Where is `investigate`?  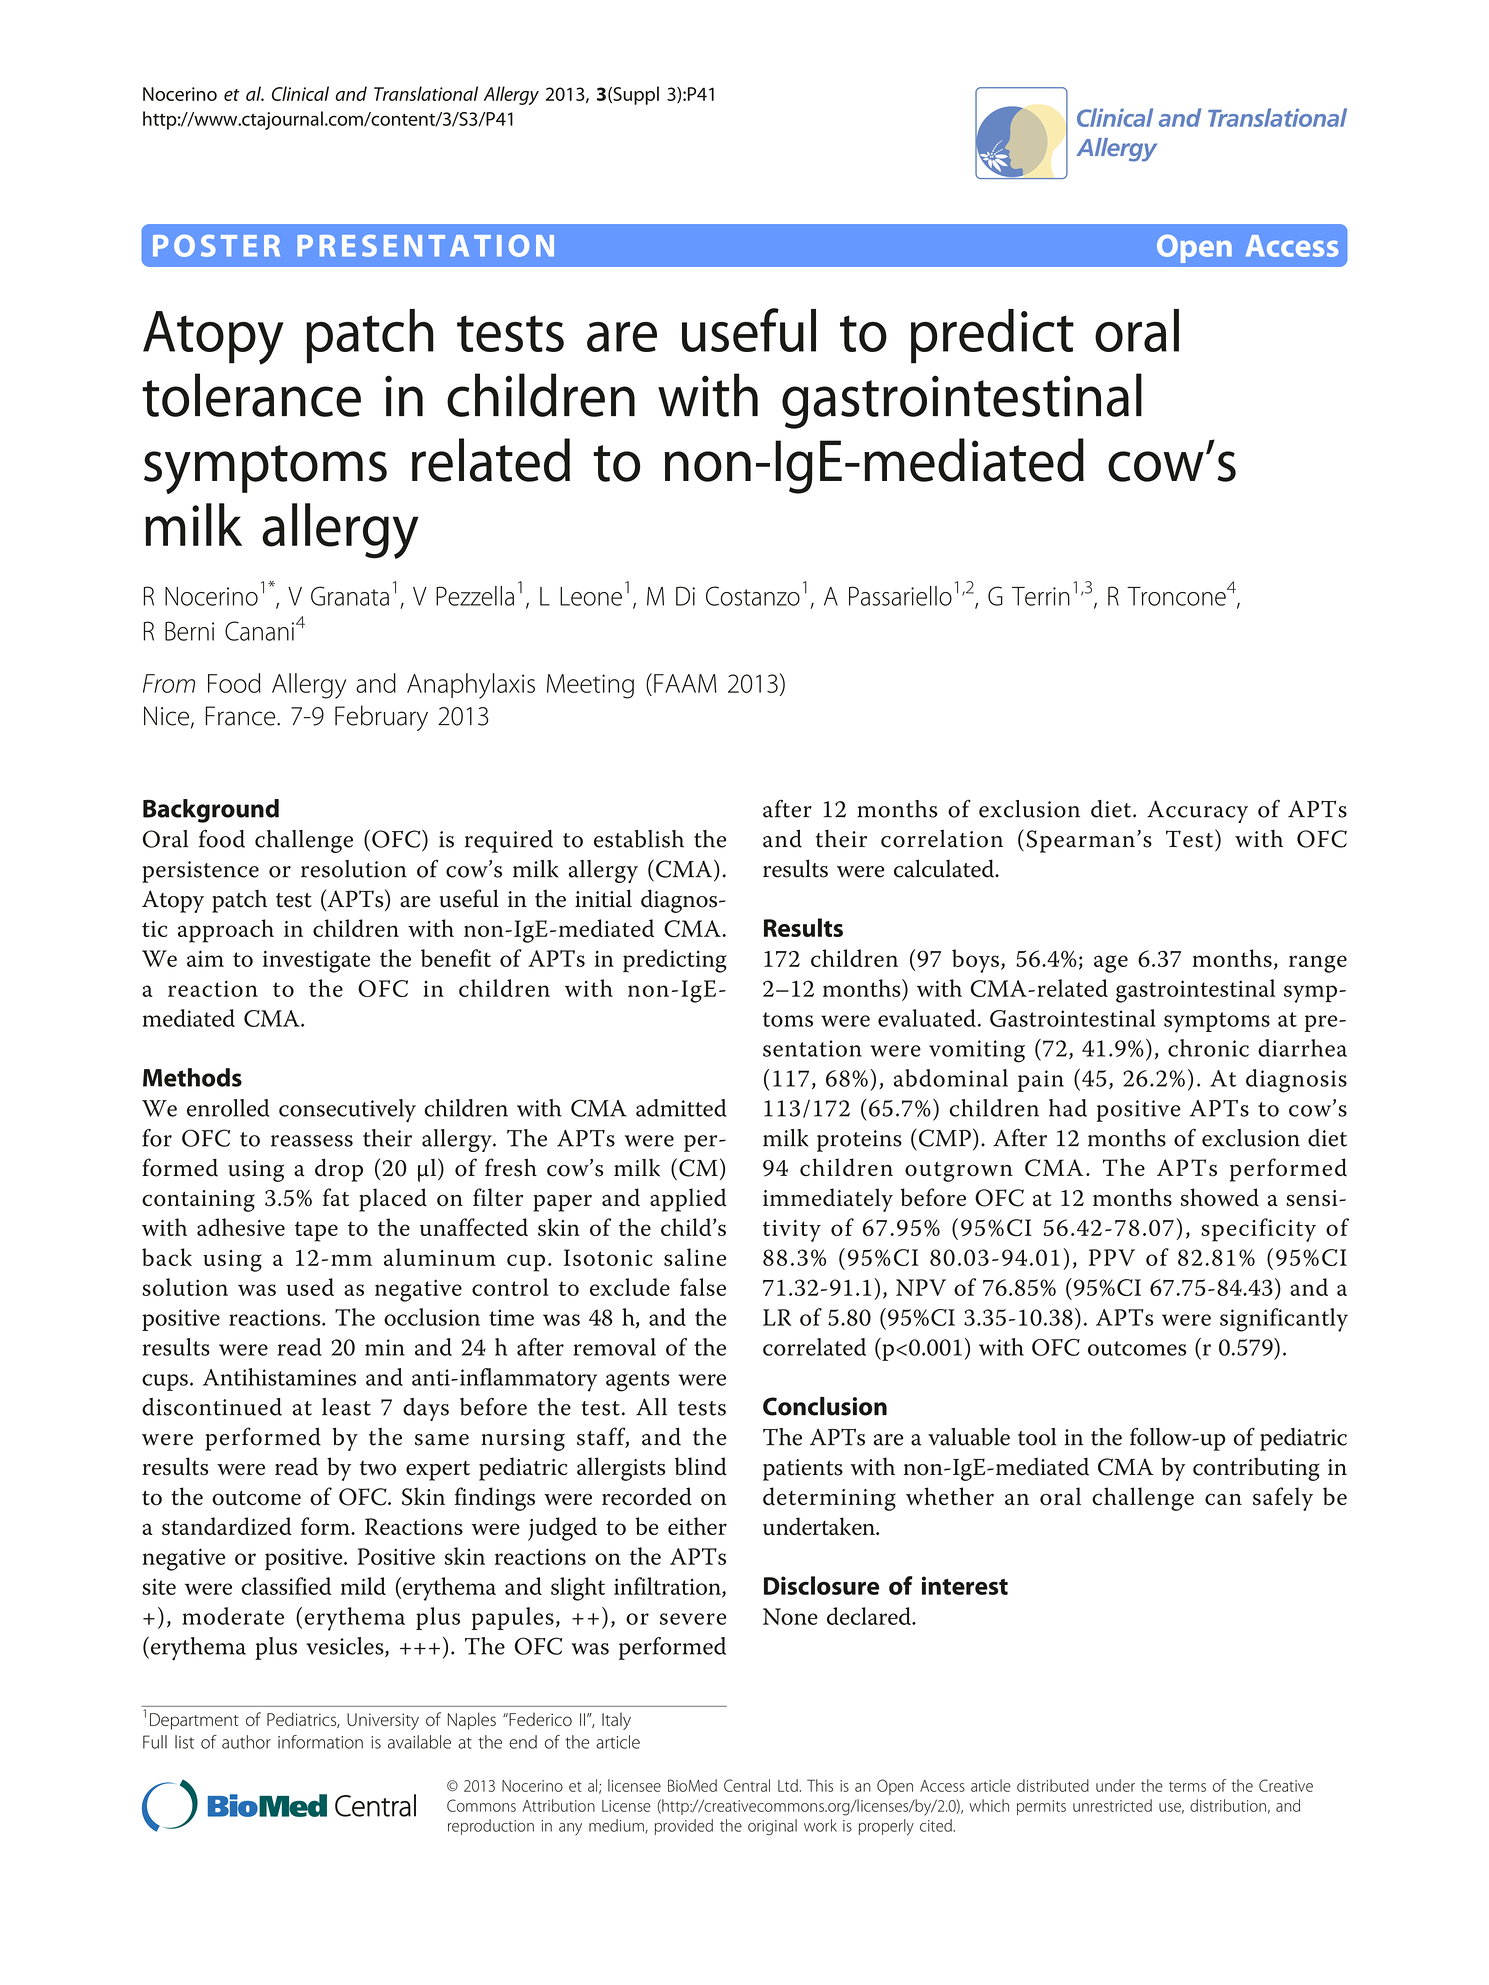 investigate is located at coordinates (317, 961).
